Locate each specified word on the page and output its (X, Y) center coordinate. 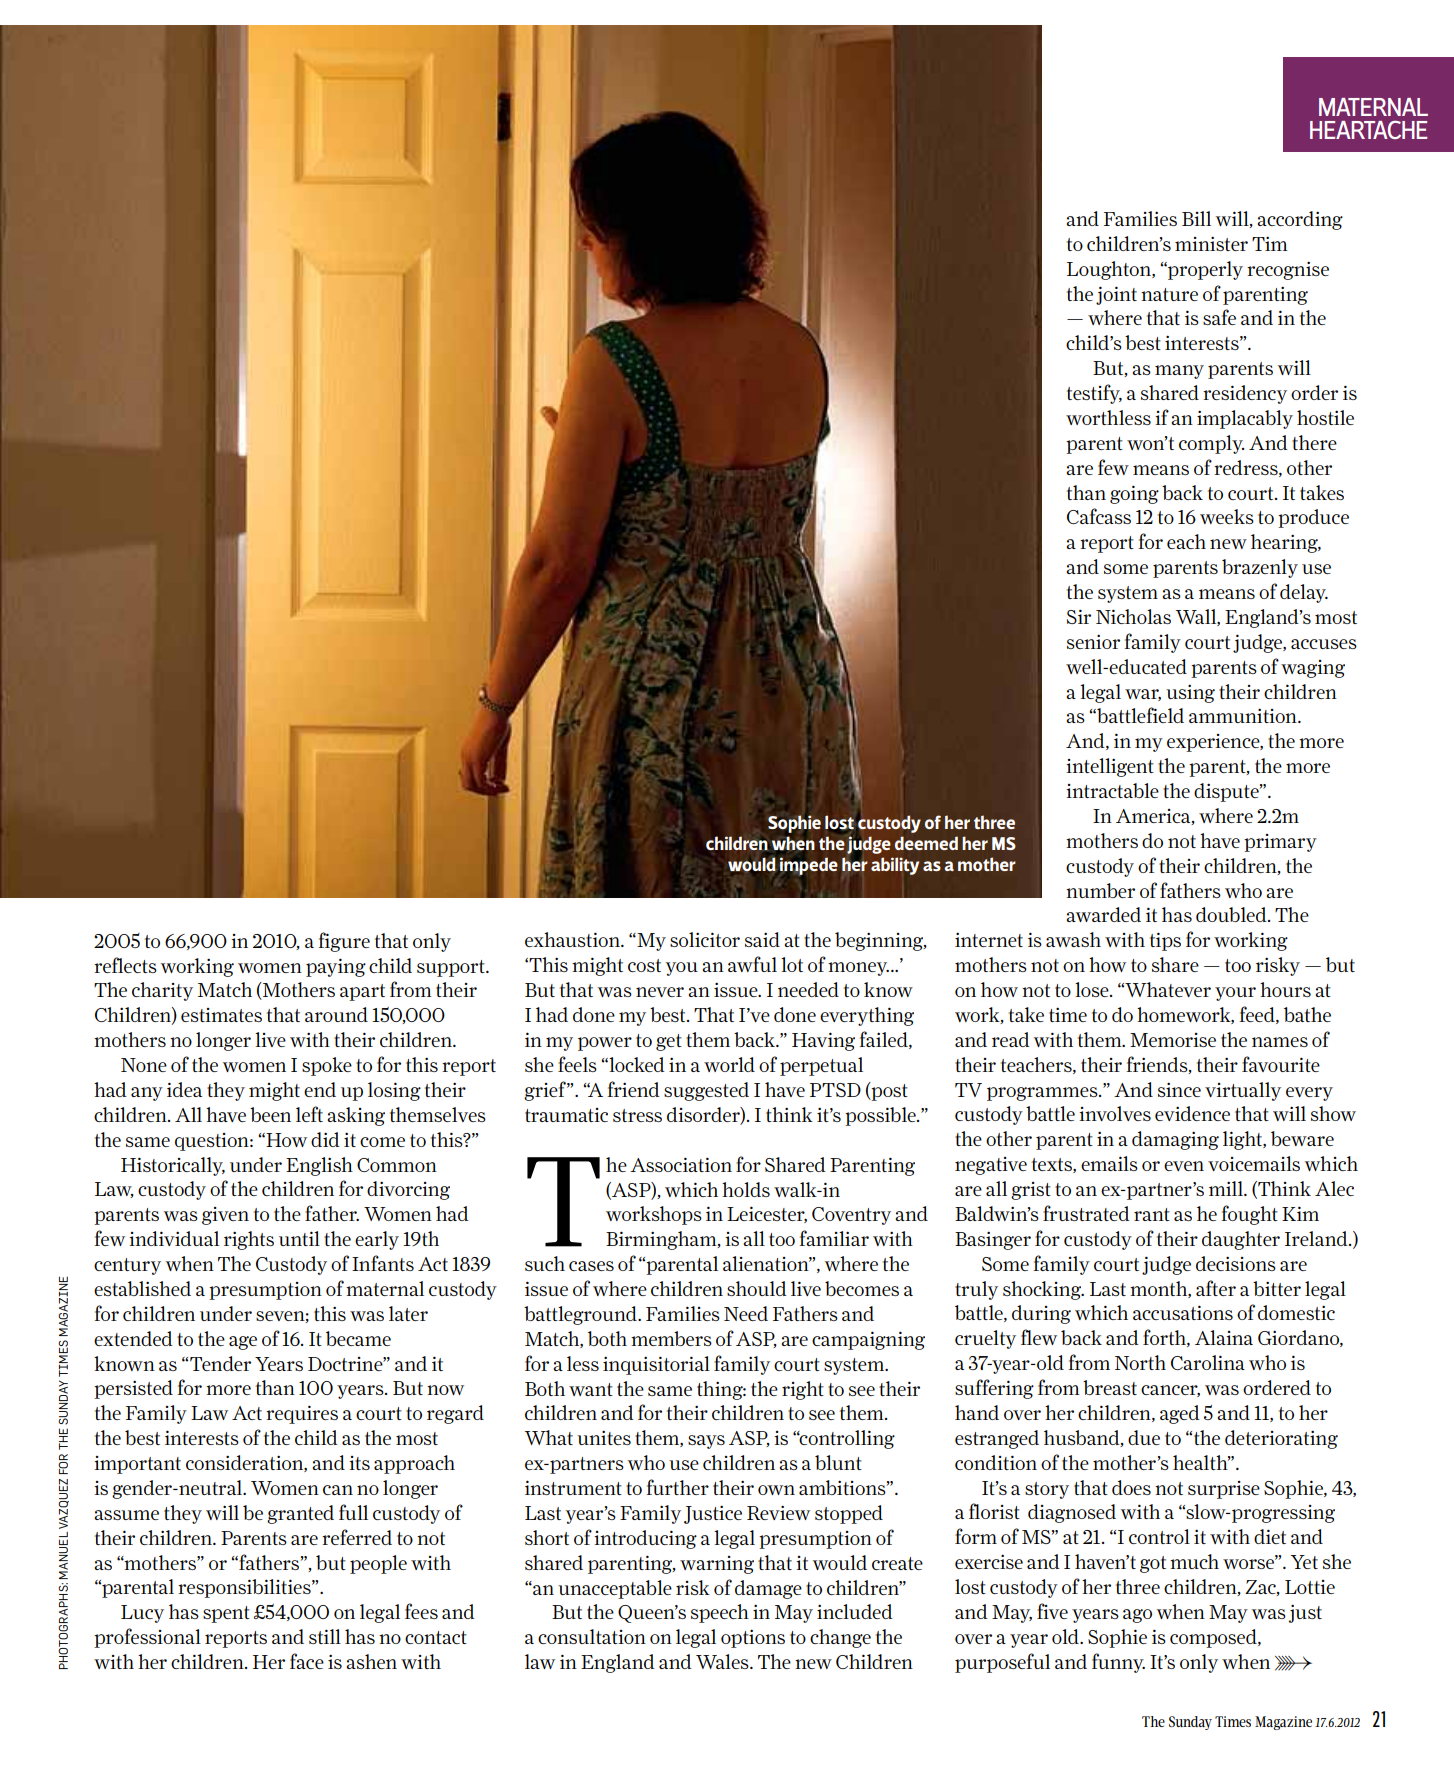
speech (720, 1613)
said (762, 939)
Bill (1196, 218)
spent (226, 1614)
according (1300, 220)
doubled (1232, 914)
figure (344, 942)
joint (1116, 295)
